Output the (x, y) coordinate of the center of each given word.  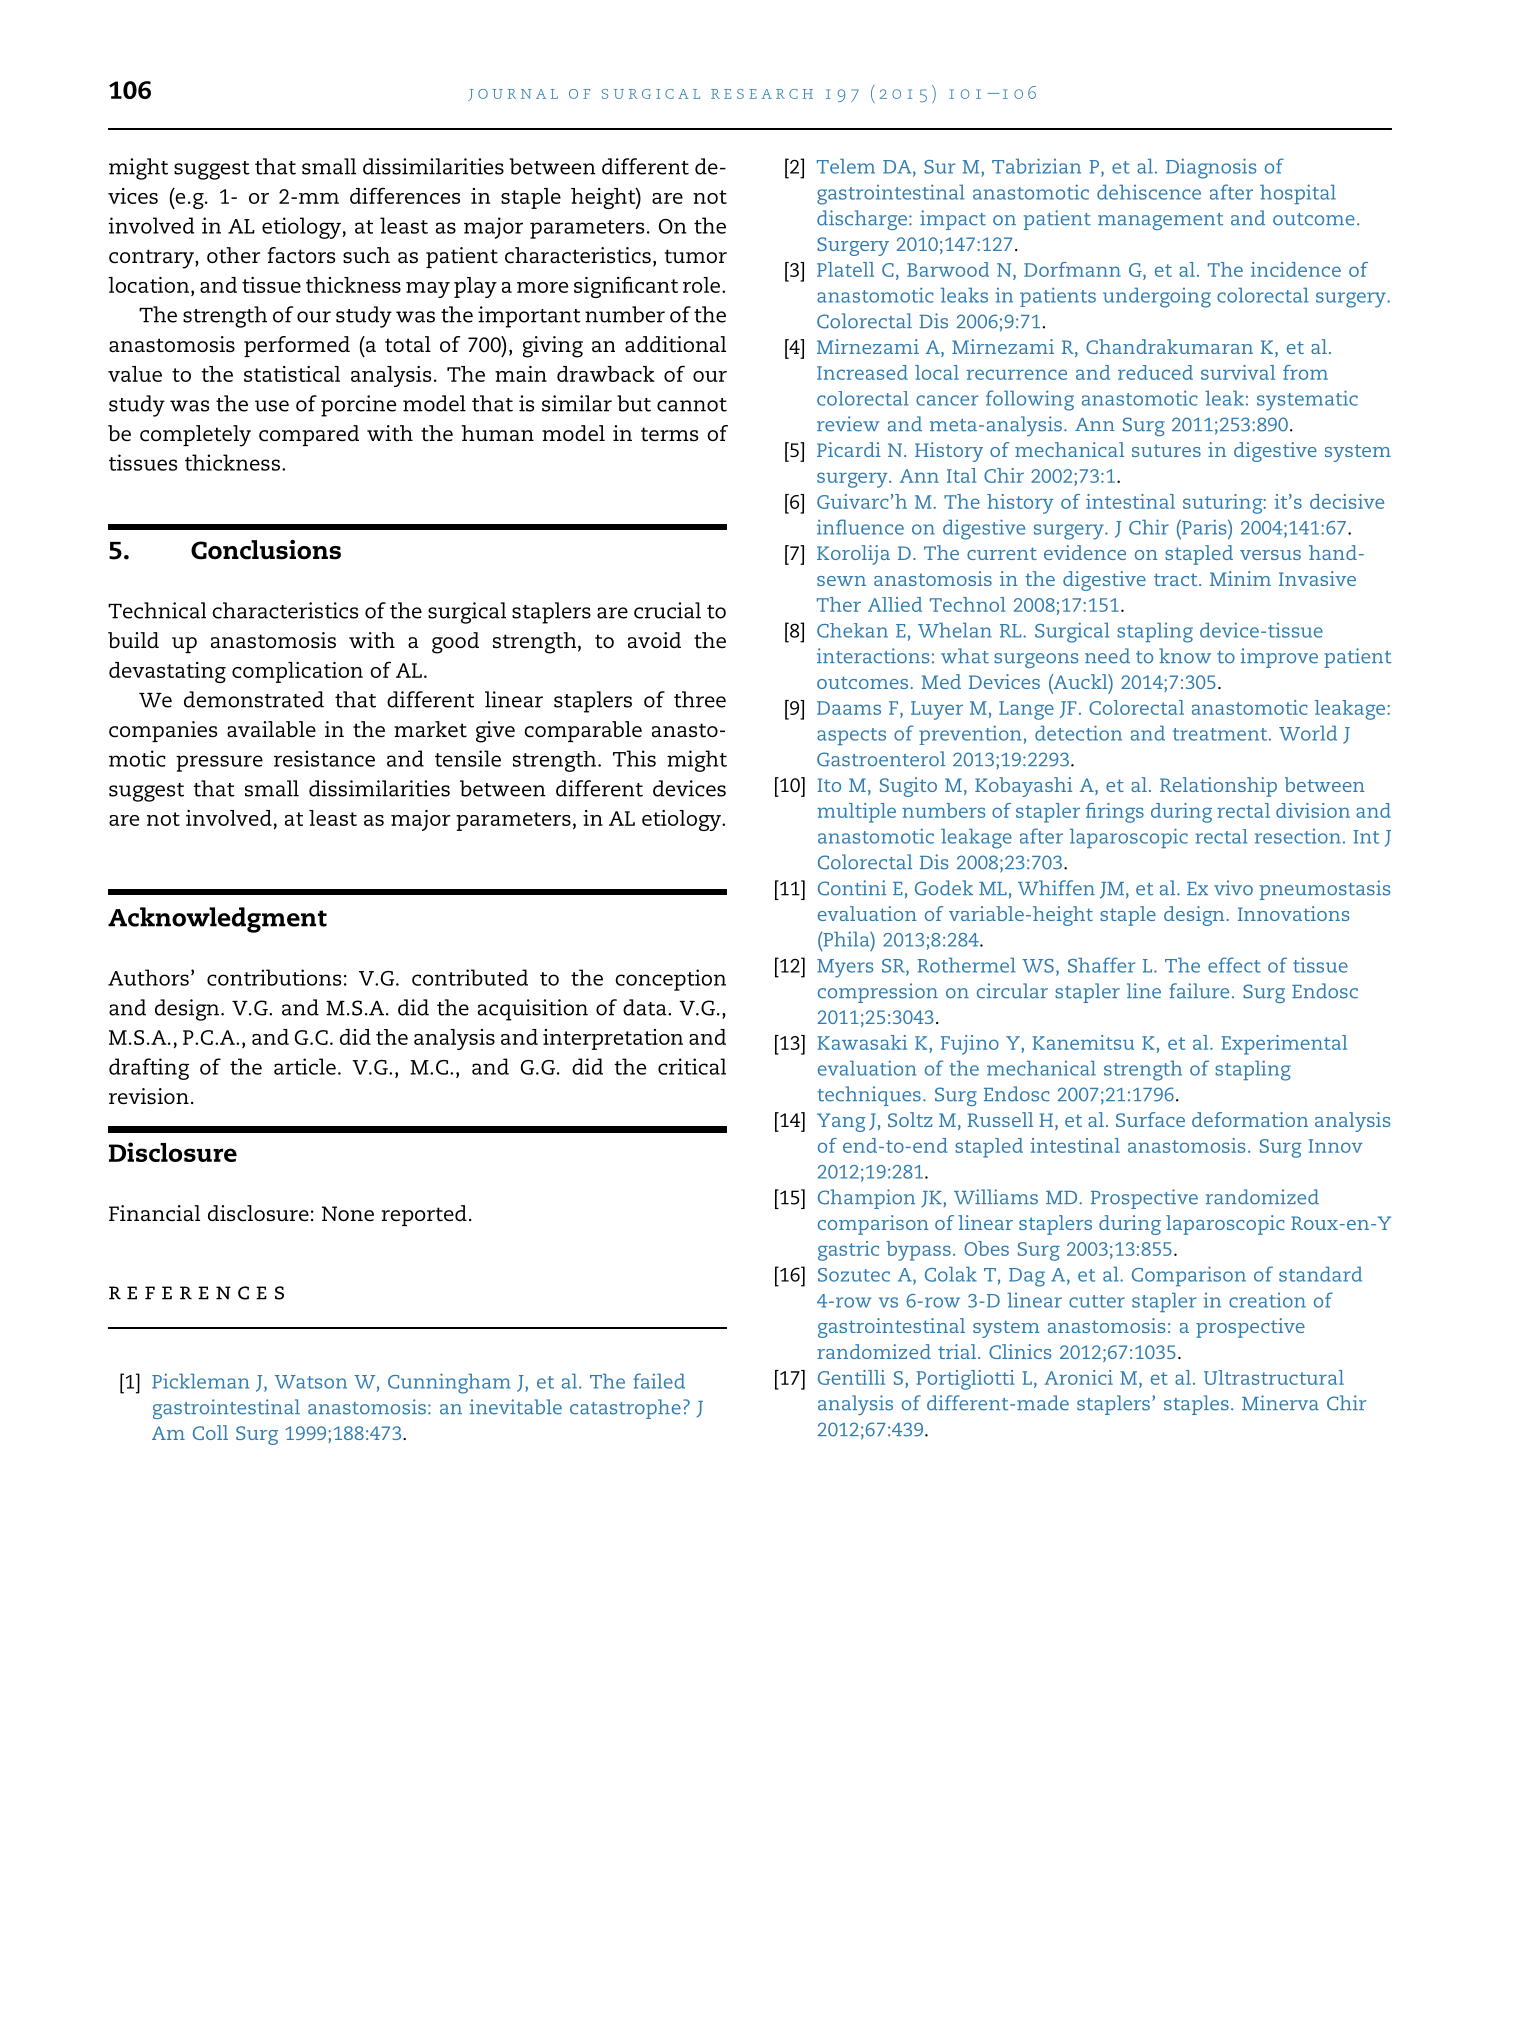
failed (659, 1381)
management (1160, 221)
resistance (324, 758)
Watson (311, 1382)
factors (301, 255)
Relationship (1218, 787)
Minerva (1280, 1403)
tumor (696, 256)
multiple (856, 813)
